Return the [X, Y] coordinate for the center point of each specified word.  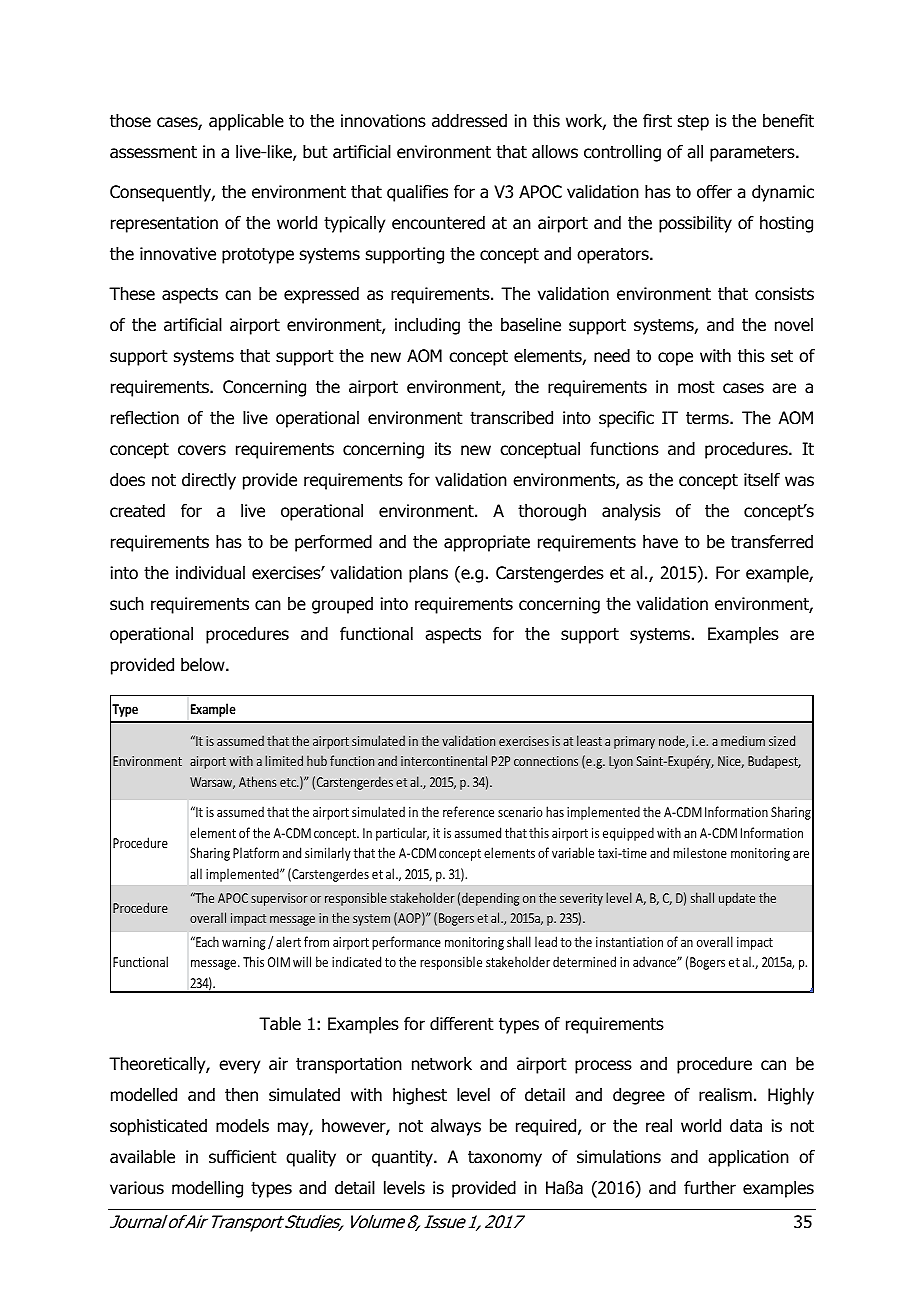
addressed [469, 121]
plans [428, 574]
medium [743, 740]
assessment [153, 152]
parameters [753, 154]
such [127, 604]
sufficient [243, 1157]
